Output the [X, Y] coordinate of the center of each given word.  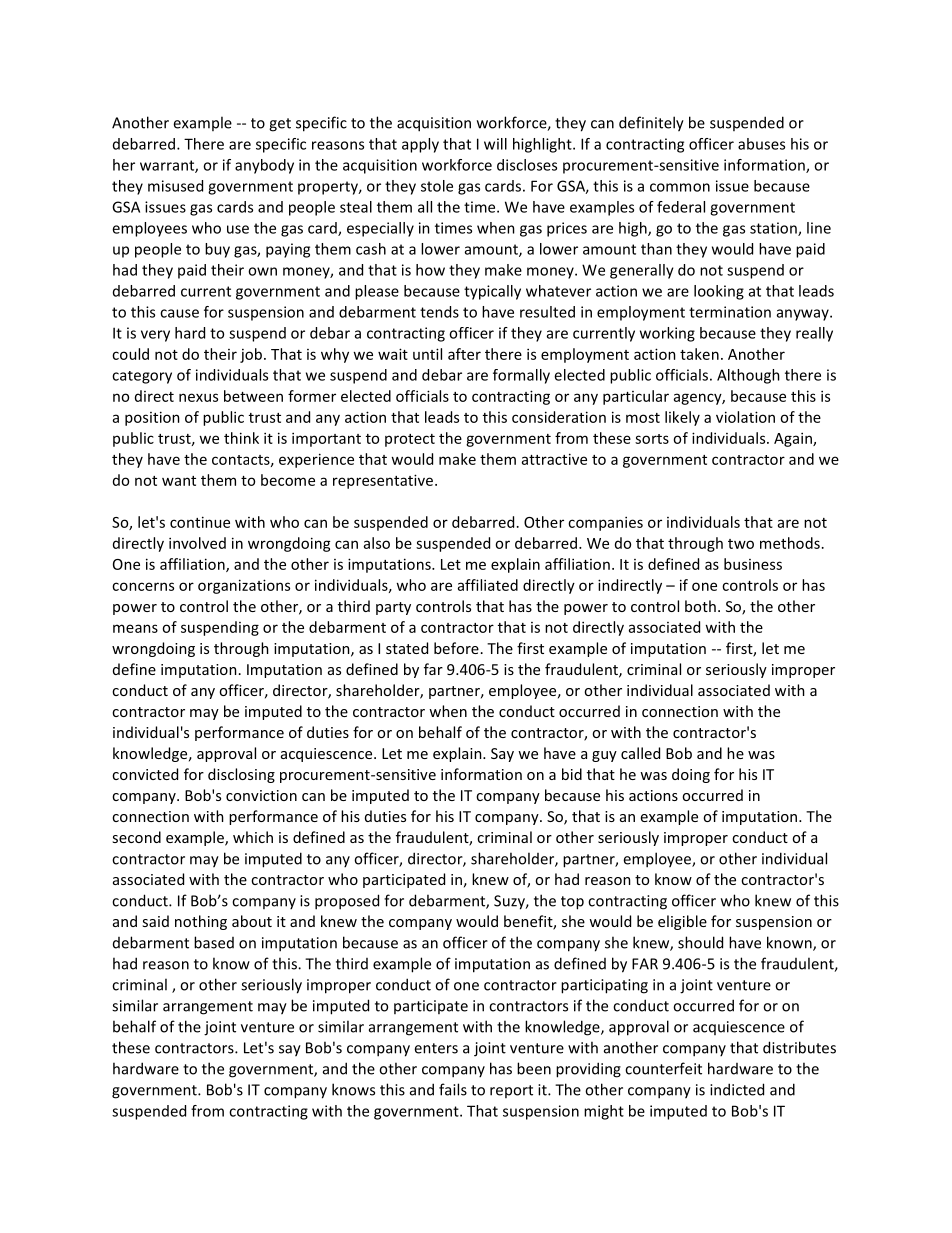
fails [453, 1089]
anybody [264, 166]
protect [410, 440]
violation [745, 417]
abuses [761, 144]
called [640, 753]
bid [572, 774]
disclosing [241, 775]
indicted [737, 1089]
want [179, 481]
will [495, 144]
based [214, 942]
